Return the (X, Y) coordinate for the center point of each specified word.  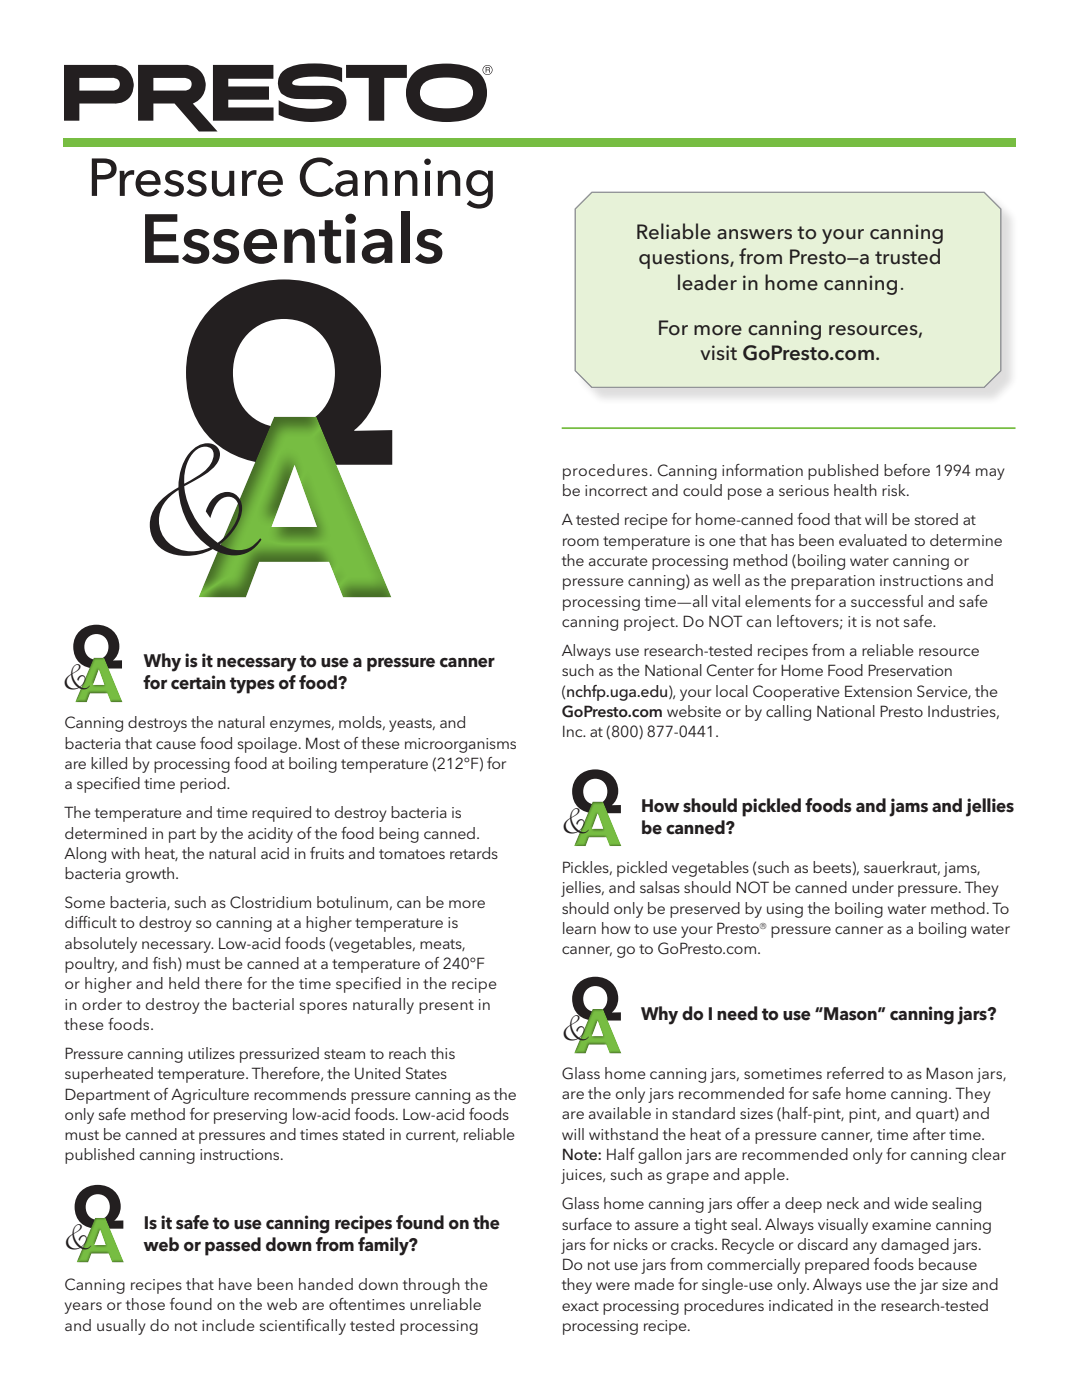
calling (788, 713)
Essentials (294, 237)
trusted (907, 256)
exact (580, 1306)
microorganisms (460, 745)
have (235, 1284)
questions (685, 259)
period (204, 785)
